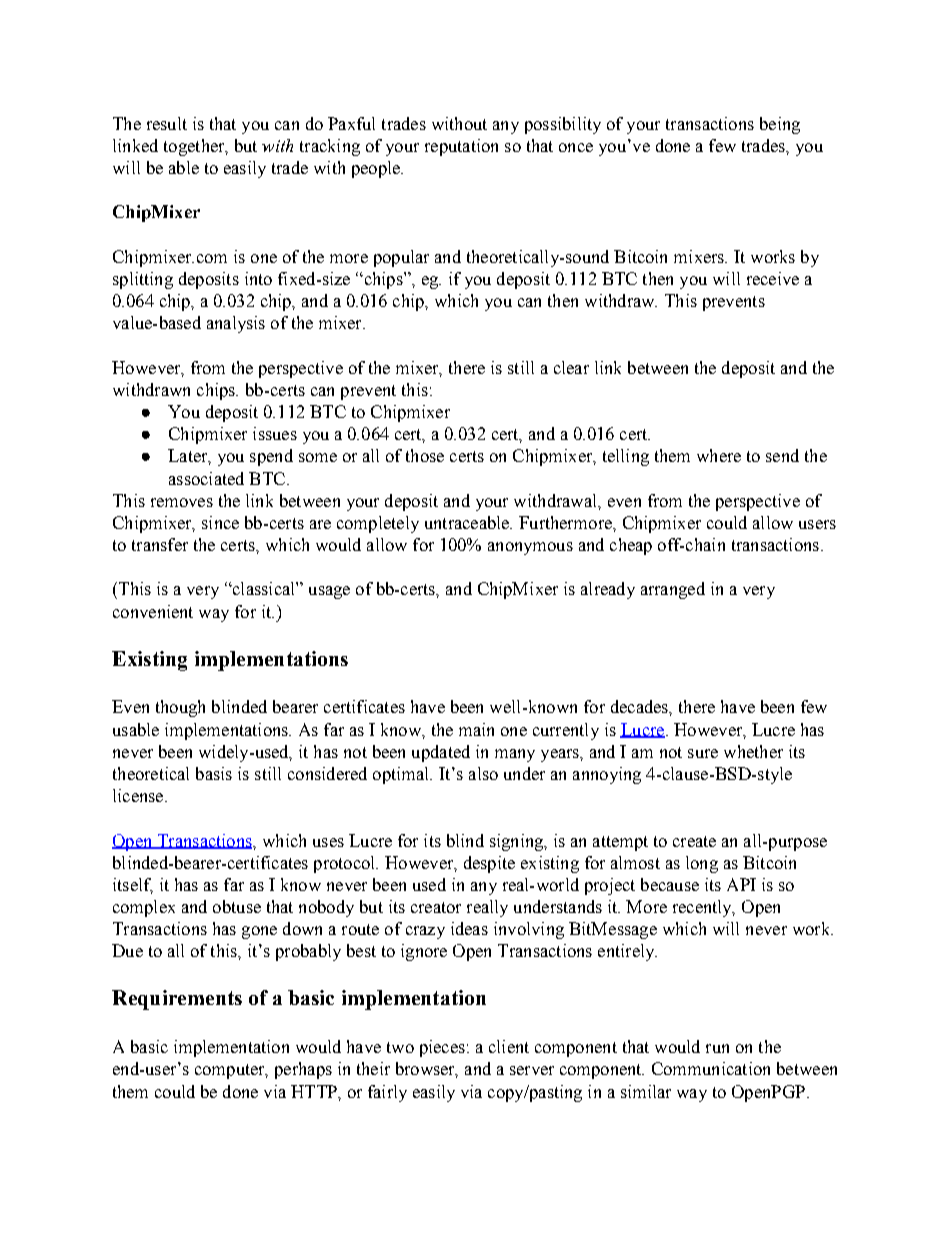  What do you see at coordinates (436, 907) in the screenshot?
I see `creator` at bounding box center [436, 907].
